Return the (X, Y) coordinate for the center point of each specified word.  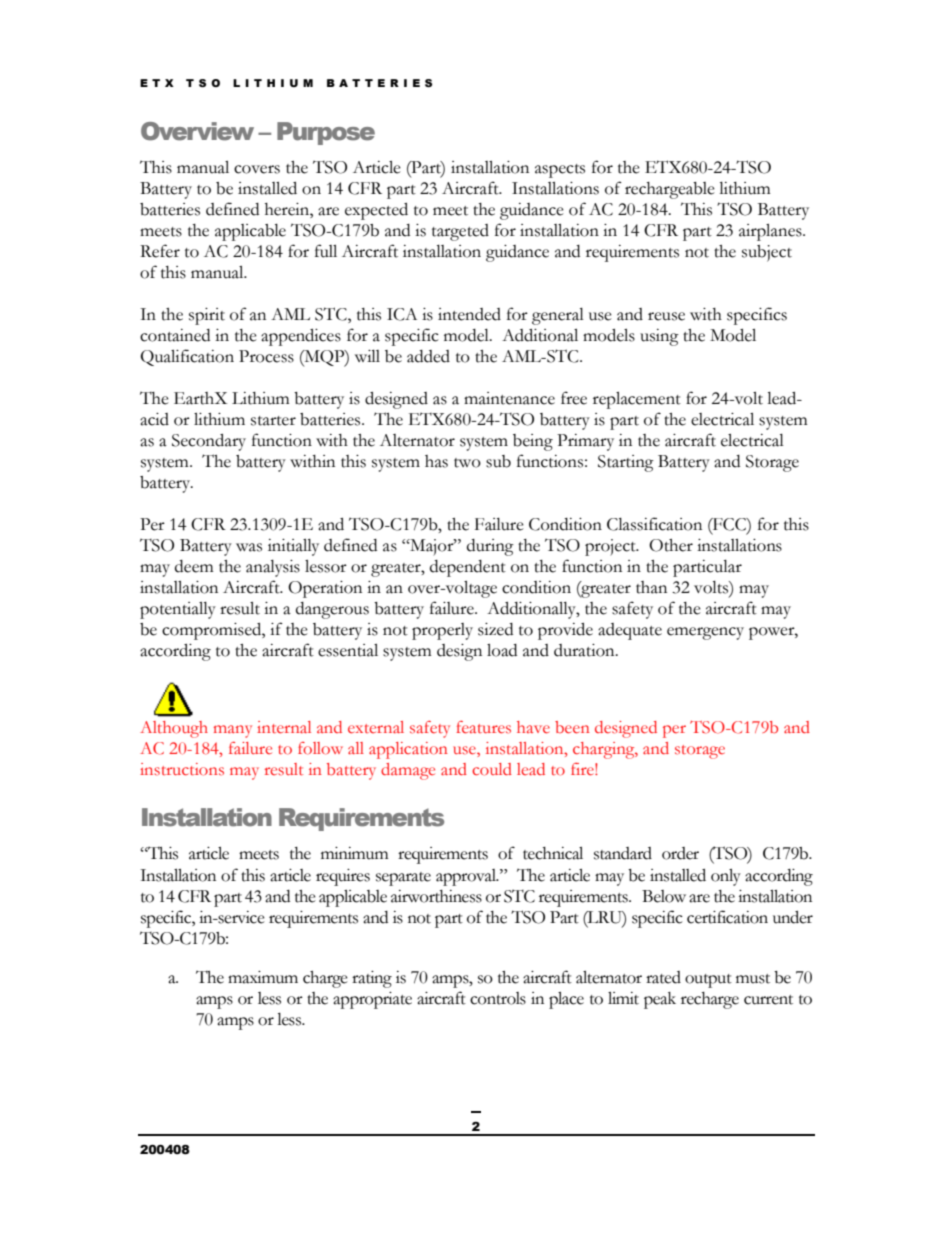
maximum (263, 977)
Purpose (326, 133)
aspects (560, 171)
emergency (705, 633)
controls (498, 998)
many (233, 731)
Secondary (209, 442)
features (483, 727)
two (467, 463)
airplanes (771, 232)
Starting (626, 463)
